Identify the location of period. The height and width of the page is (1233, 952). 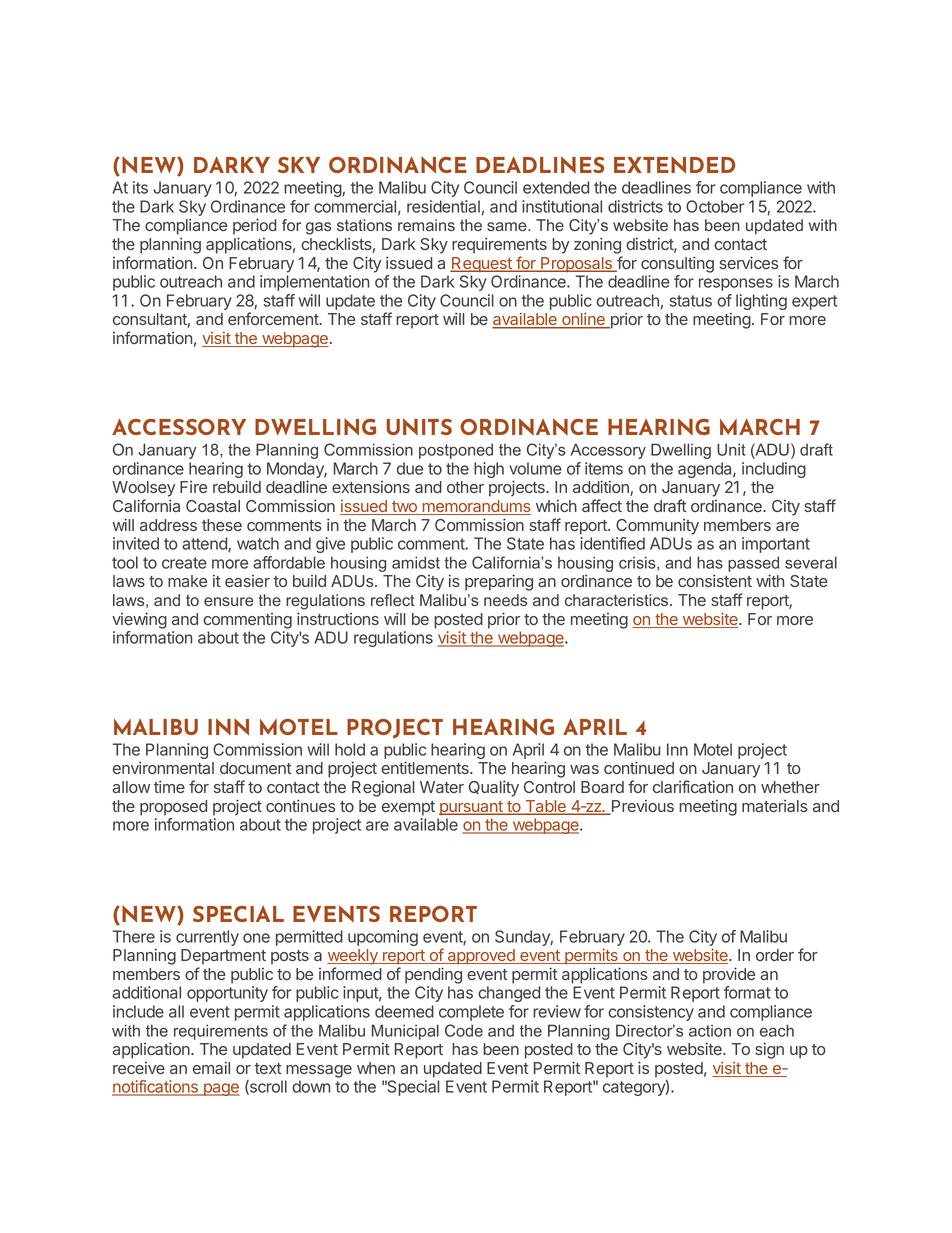
(254, 226).
